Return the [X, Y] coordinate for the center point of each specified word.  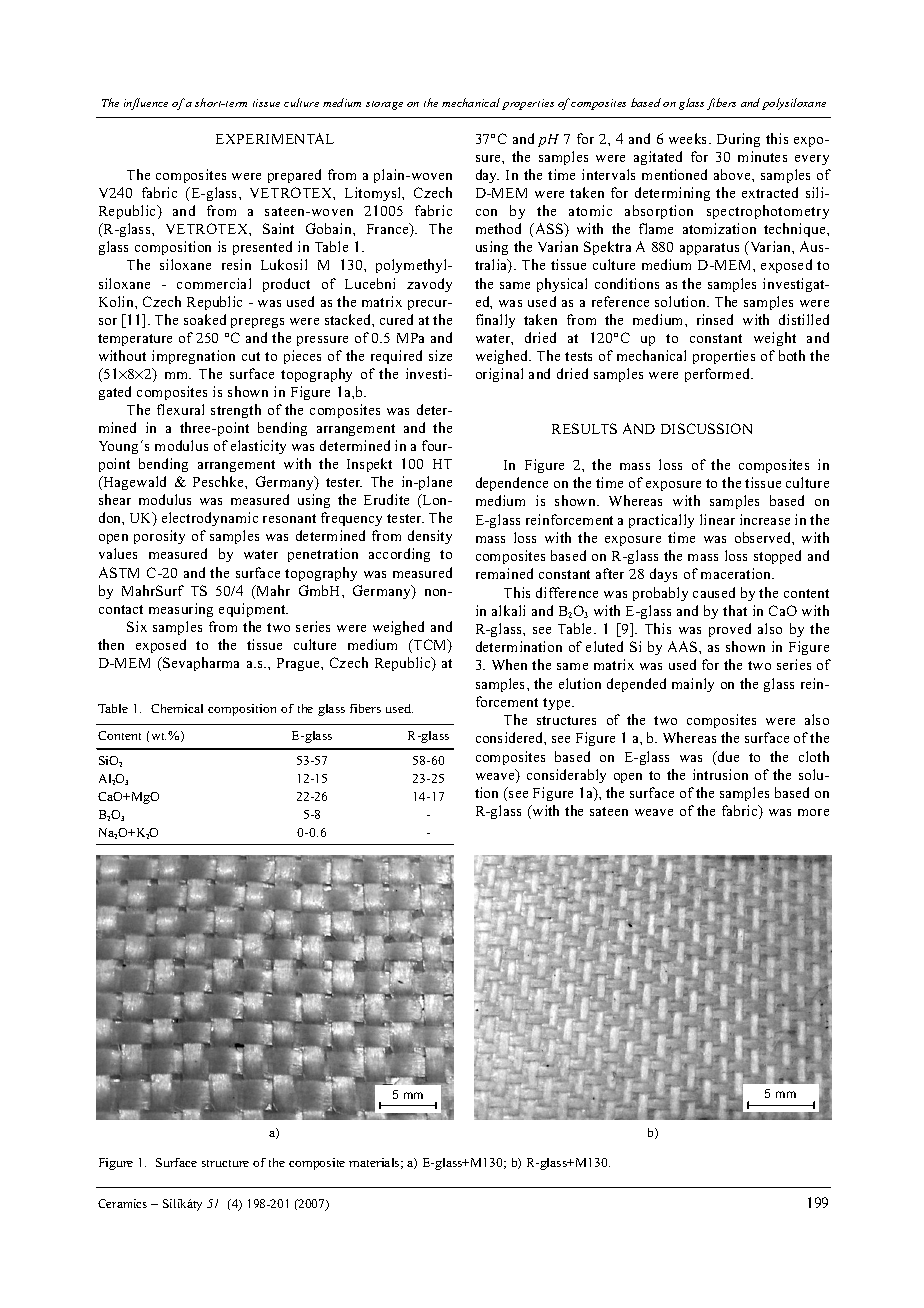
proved [730, 630]
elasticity [258, 447]
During [738, 140]
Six [137, 626]
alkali [508, 610]
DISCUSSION [706, 428]
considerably [566, 776]
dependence [512, 484]
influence [146, 104]
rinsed [715, 319]
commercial [214, 283]
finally [495, 321]
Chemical [177, 708]
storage [384, 105]
